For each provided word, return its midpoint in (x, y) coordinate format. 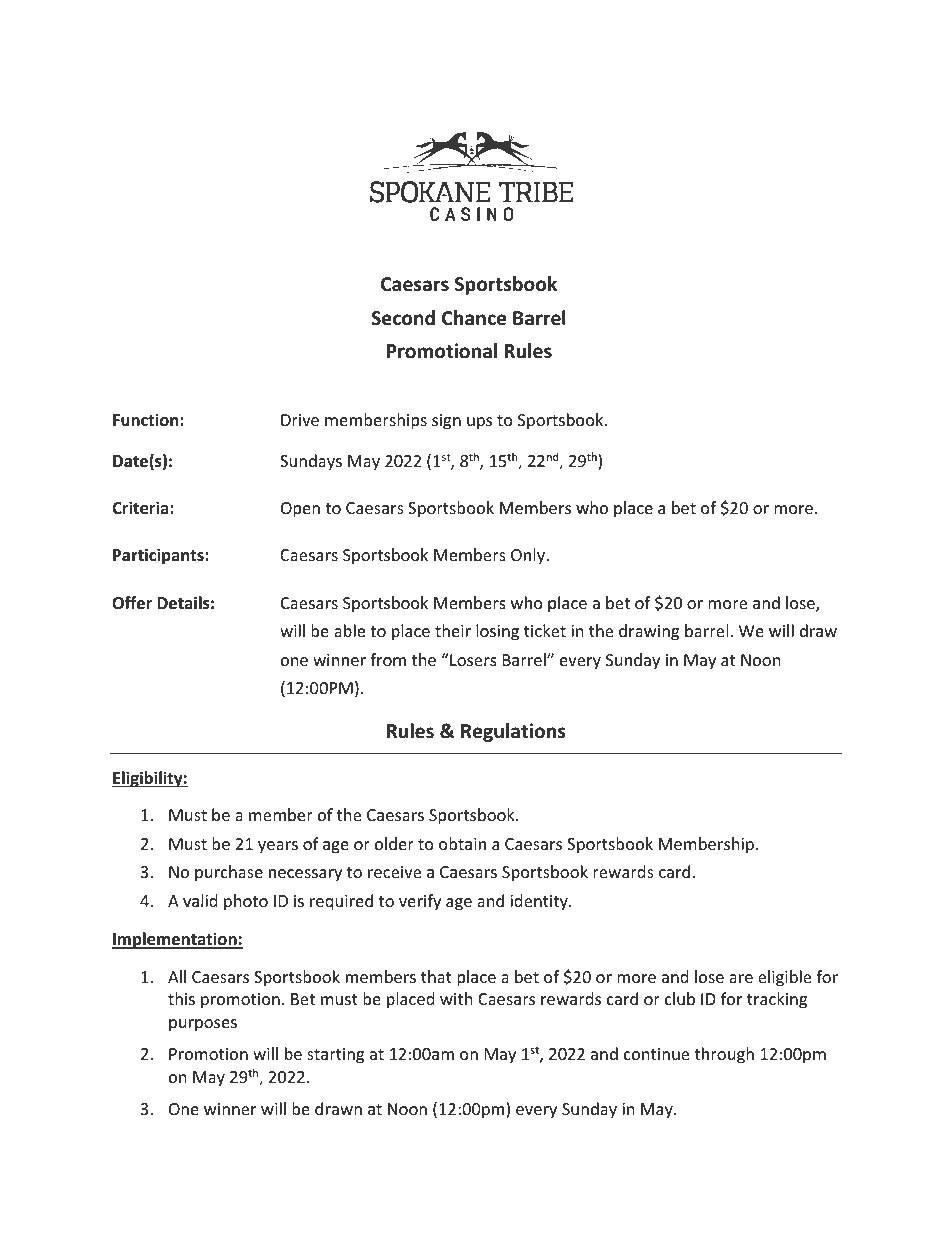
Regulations (513, 732)
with (456, 998)
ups (479, 423)
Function (147, 420)
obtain (462, 843)
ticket (545, 630)
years (278, 847)
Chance (474, 318)
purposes (203, 1025)
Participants (159, 556)
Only (529, 556)
